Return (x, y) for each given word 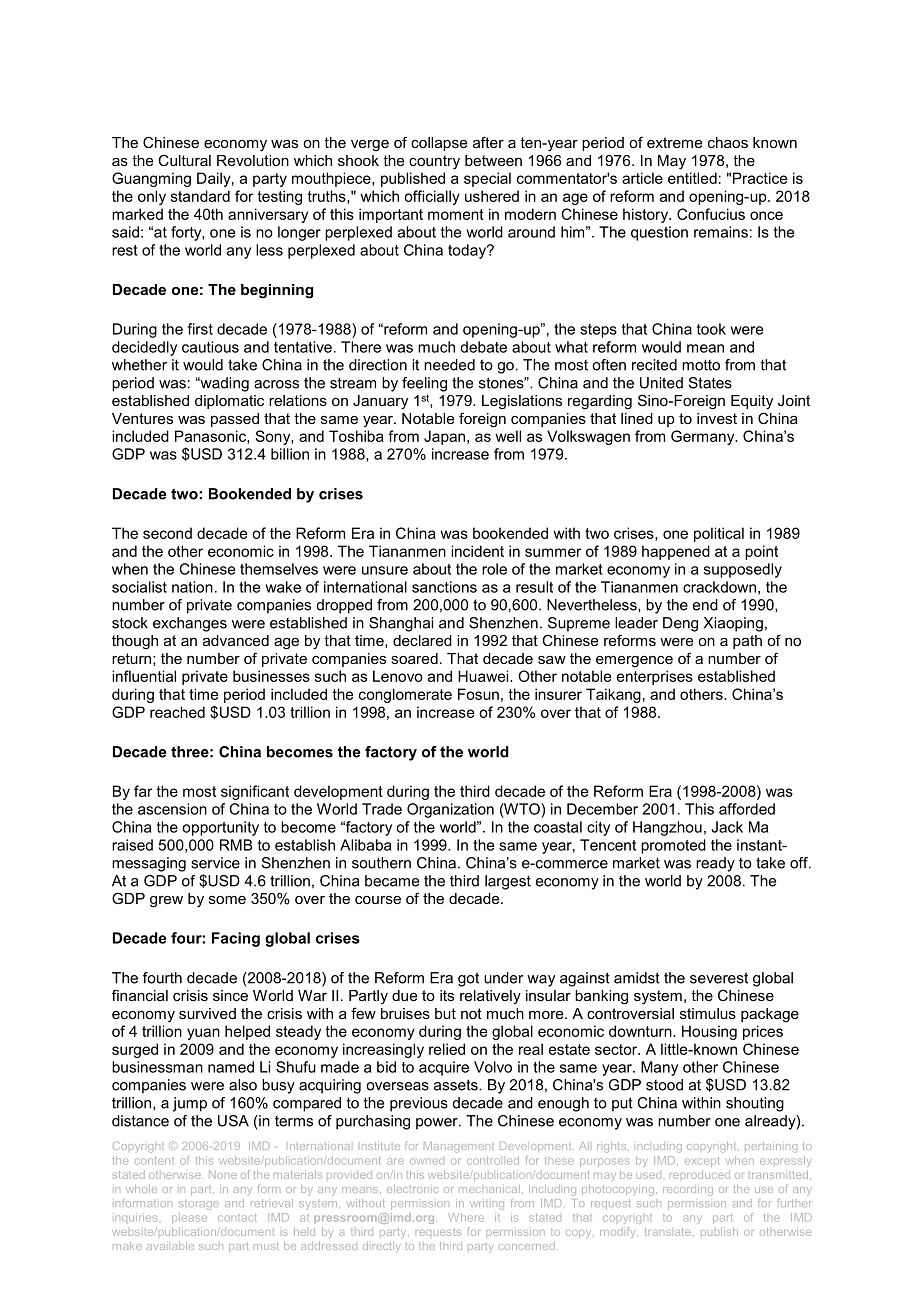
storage (199, 1205)
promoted (673, 846)
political (719, 534)
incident (477, 551)
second (167, 533)
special (487, 179)
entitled (692, 178)
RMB (236, 845)
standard (200, 196)
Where (466, 1217)
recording (688, 1190)
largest (508, 882)
